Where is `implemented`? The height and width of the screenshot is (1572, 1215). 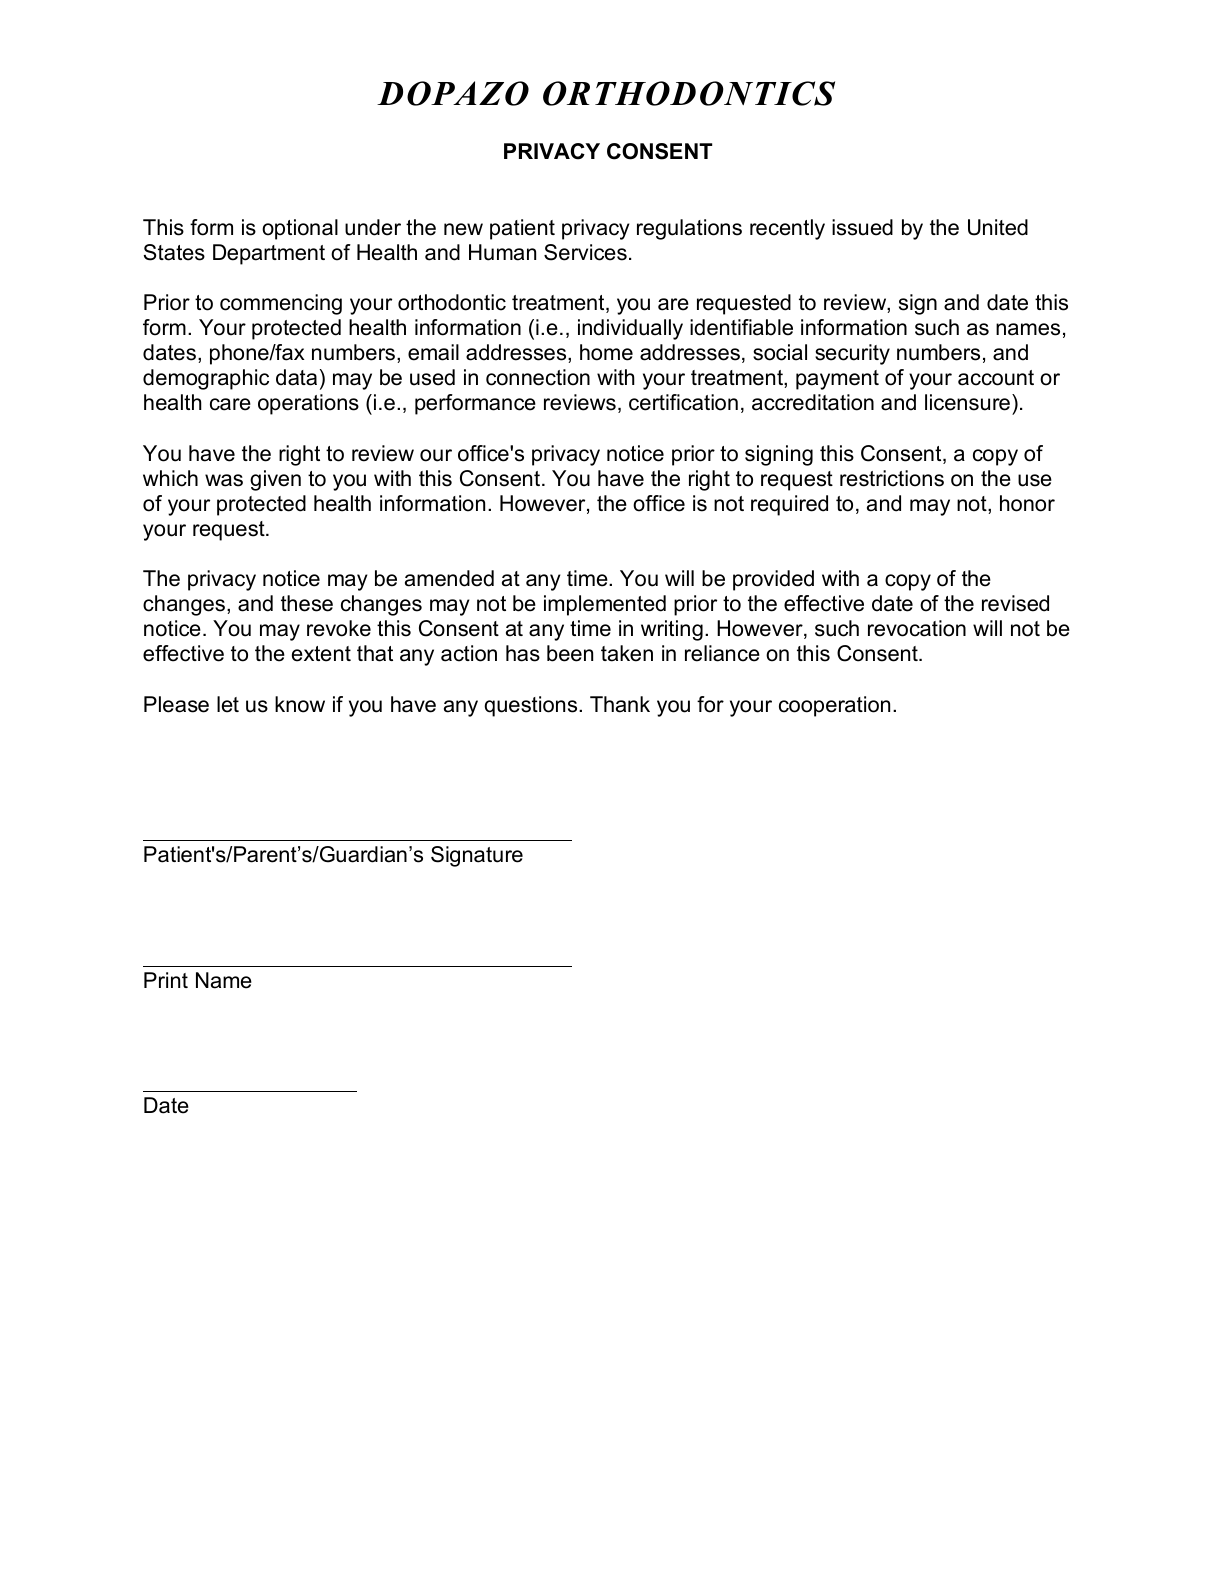 implemented is located at coordinates (605, 605).
